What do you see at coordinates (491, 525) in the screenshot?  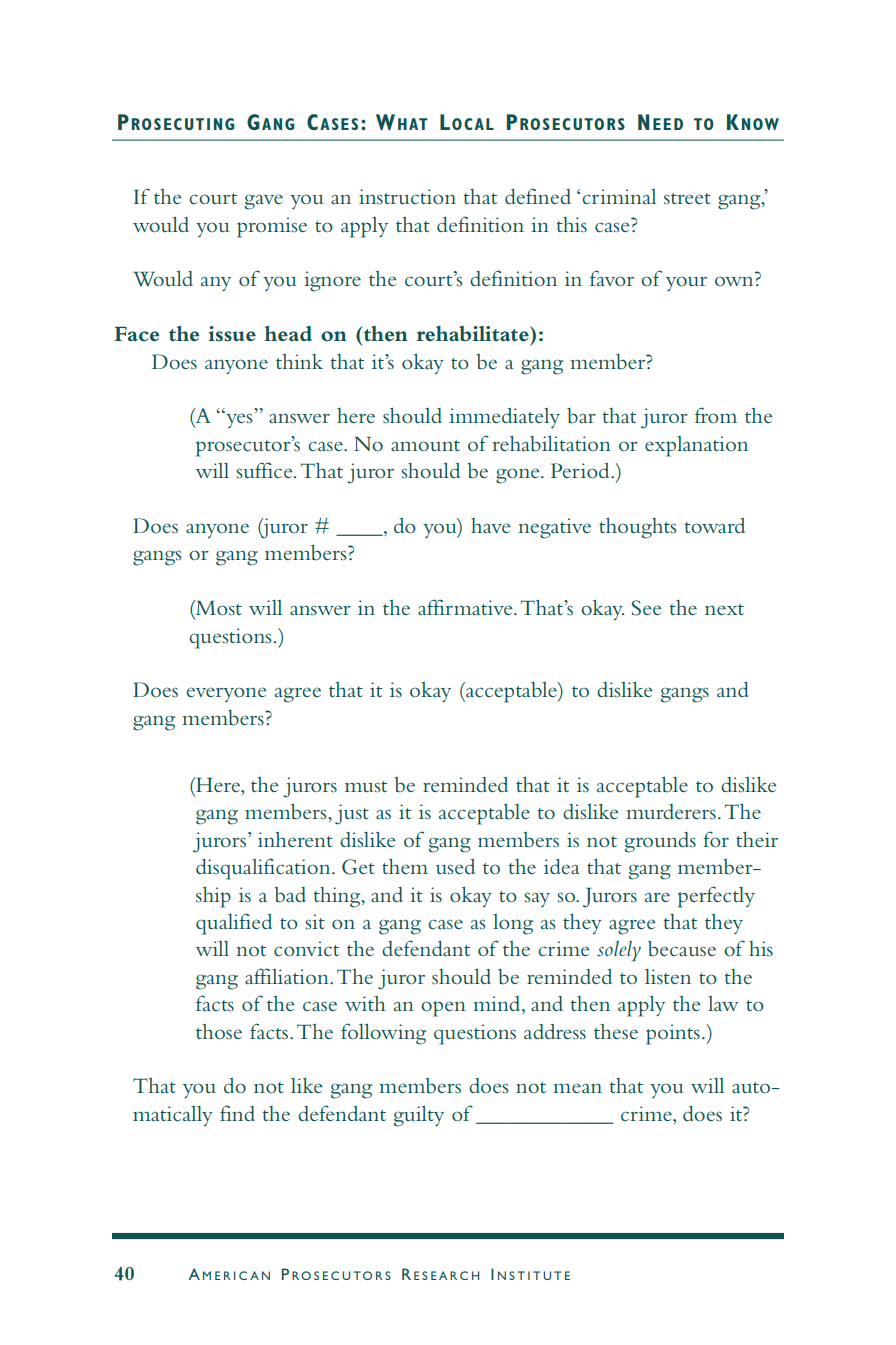 I see `have` at bounding box center [491, 525].
